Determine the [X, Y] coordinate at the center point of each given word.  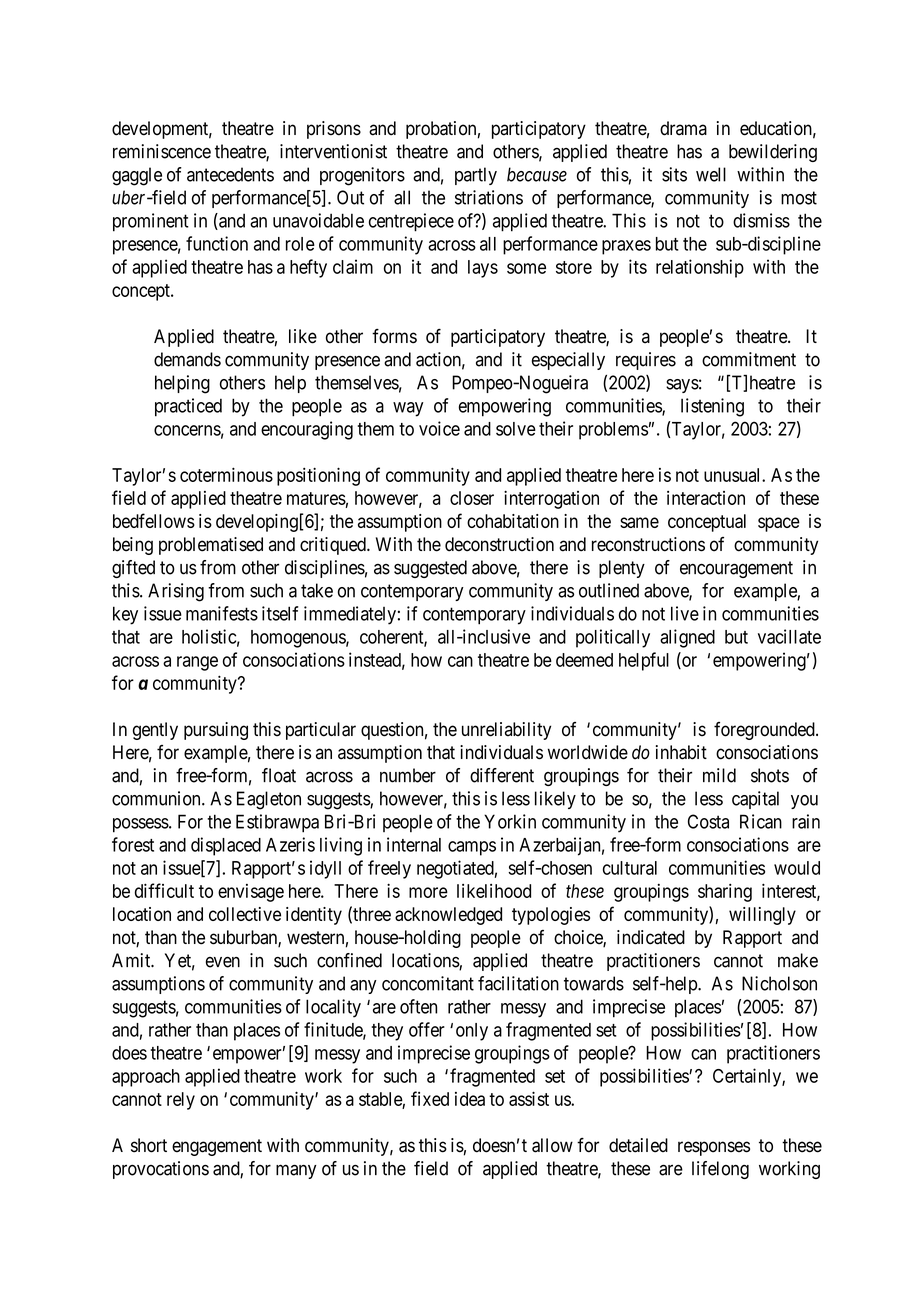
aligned [687, 638]
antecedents [230, 174]
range [197, 663]
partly [476, 176]
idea [470, 1099]
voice [439, 428]
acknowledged [448, 916]
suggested [430, 569]
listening [712, 407]
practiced [188, 407]
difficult [164, 890]
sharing [725, 893]
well [711, 174]
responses [714, 1148]
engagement [217, 1147]
